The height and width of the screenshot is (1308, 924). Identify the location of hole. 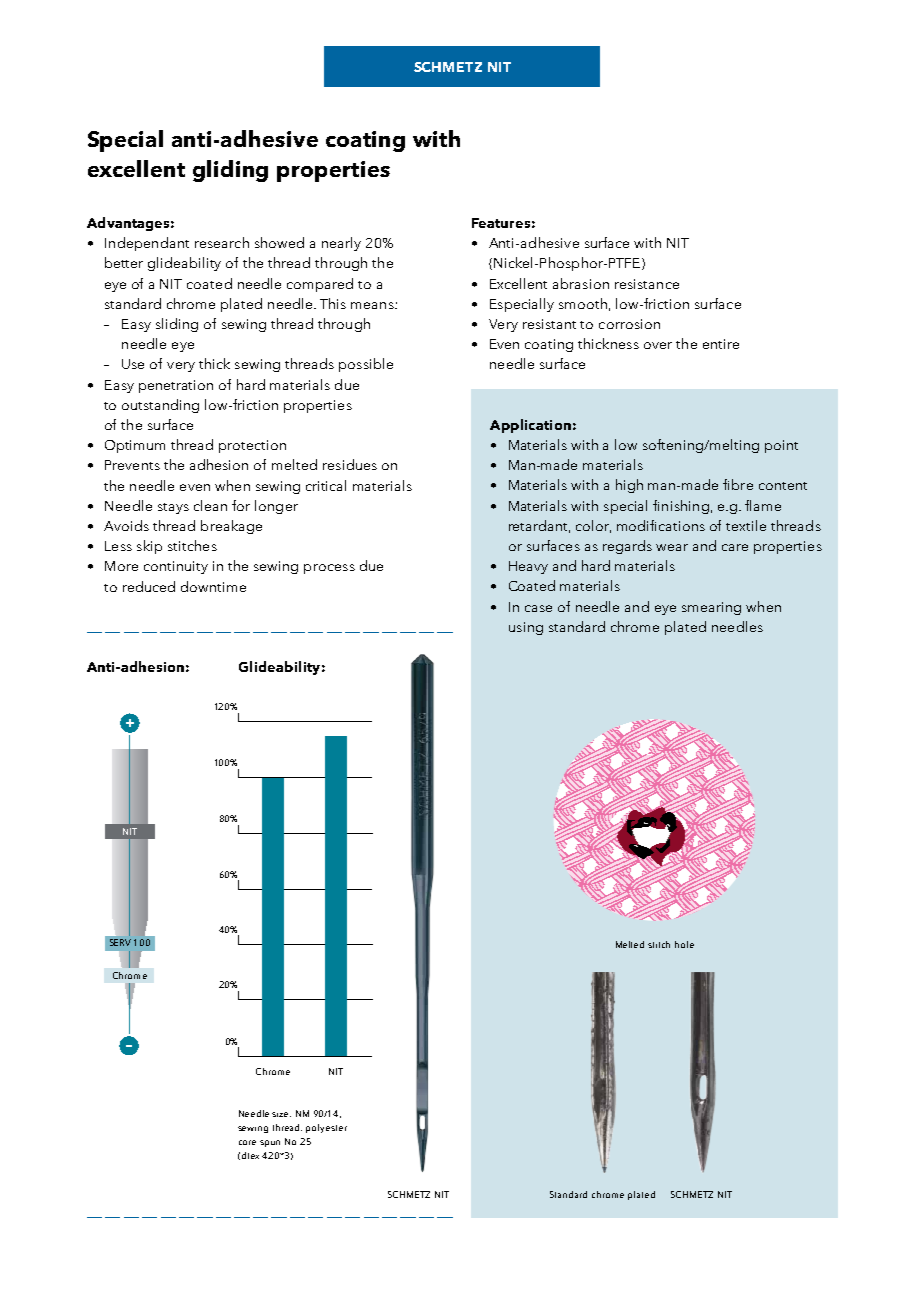
(684, 944).
